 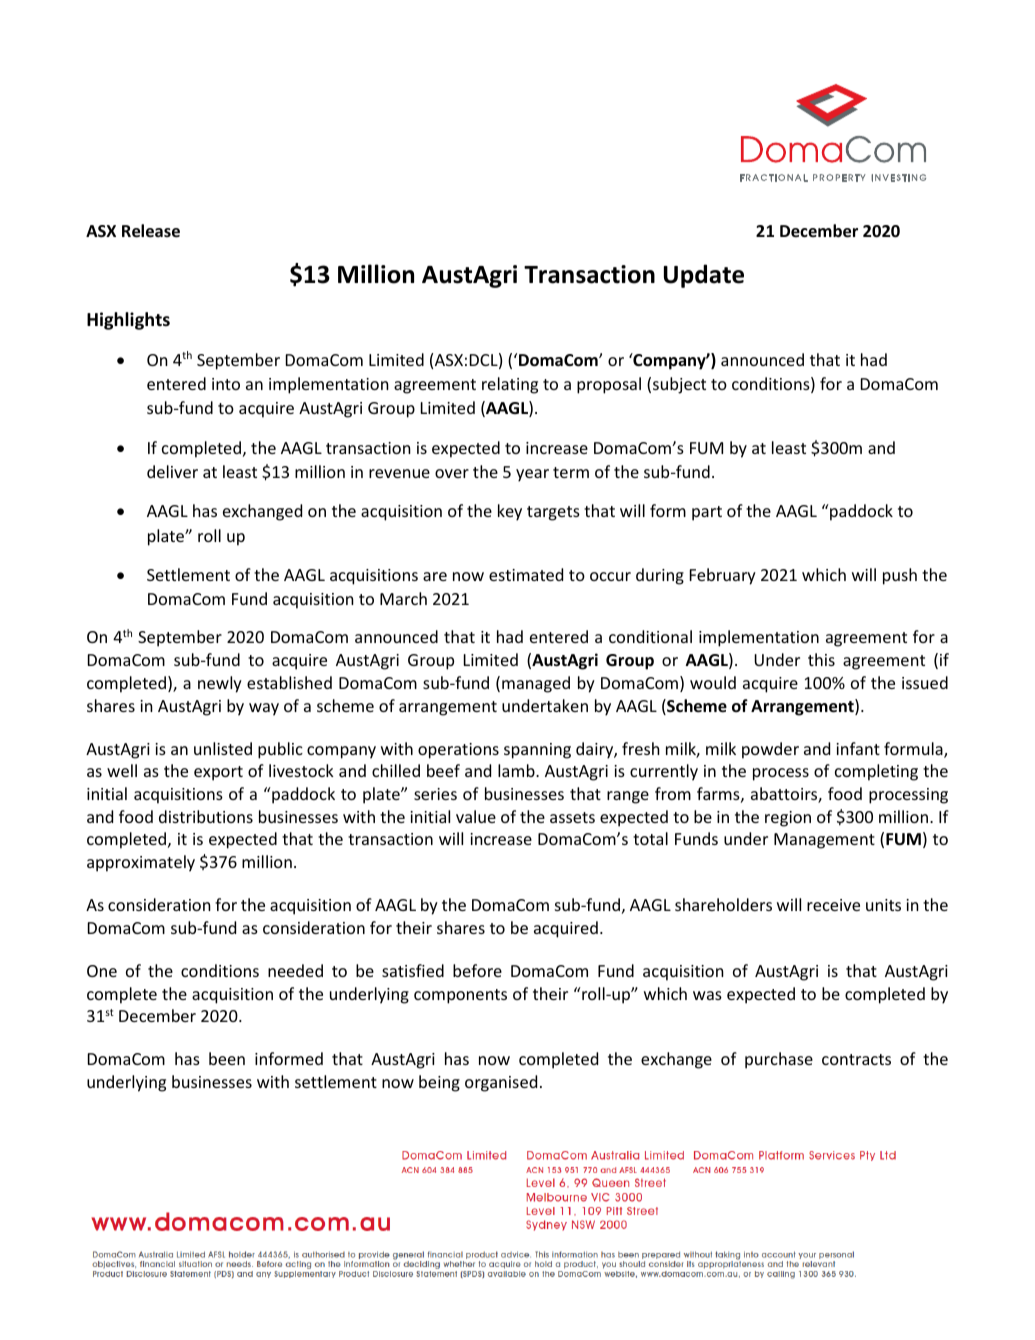 I want to click on this, so click(x=821, y=659).
